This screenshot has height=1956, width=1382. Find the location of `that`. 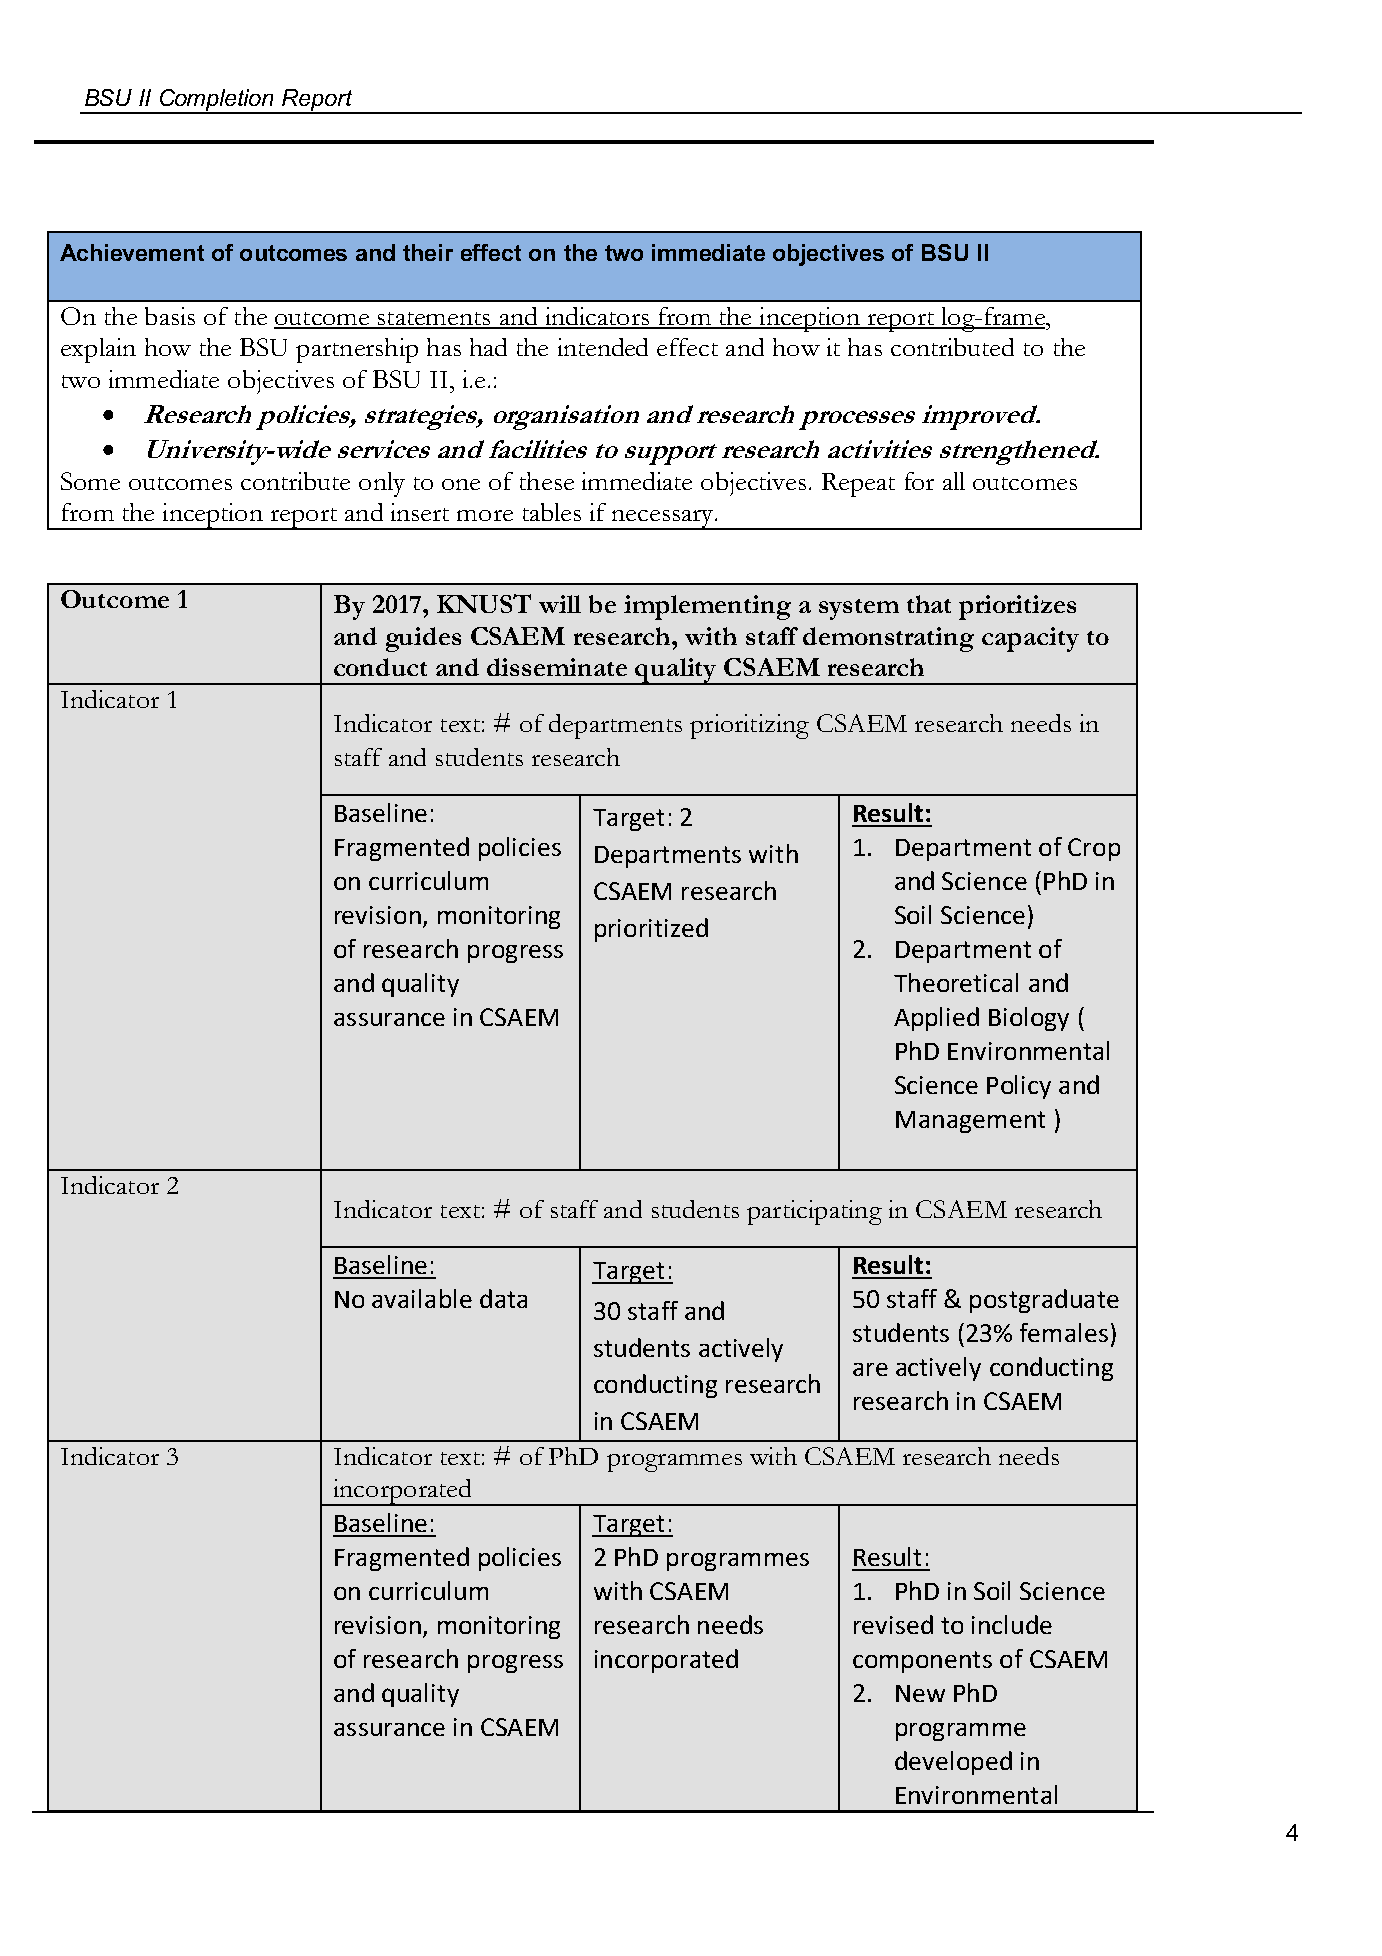

that is located at coordinates (929, 604).
